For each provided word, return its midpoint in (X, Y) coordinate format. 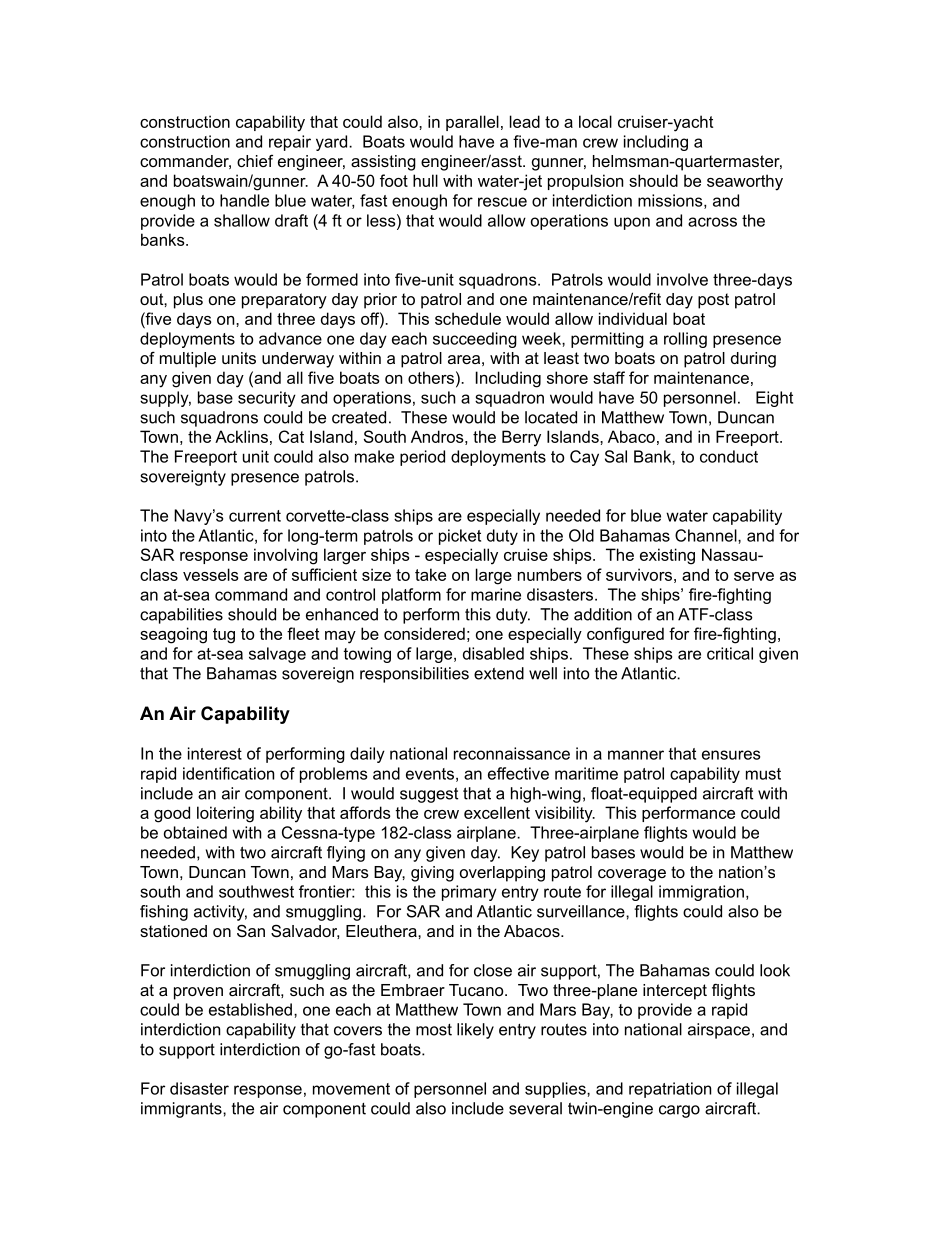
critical (730, 653)
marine (496, 594)
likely (475, 1031)
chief (255, 160)
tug (224, 636)
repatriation (670, 1090)
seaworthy (745, 182)
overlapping (502, 874)
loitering (225, 814)
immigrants (182, 1110)
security (267, 399)
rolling (685, 340)
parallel (472, 123)
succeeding (475, 340)
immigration (701, 893)
